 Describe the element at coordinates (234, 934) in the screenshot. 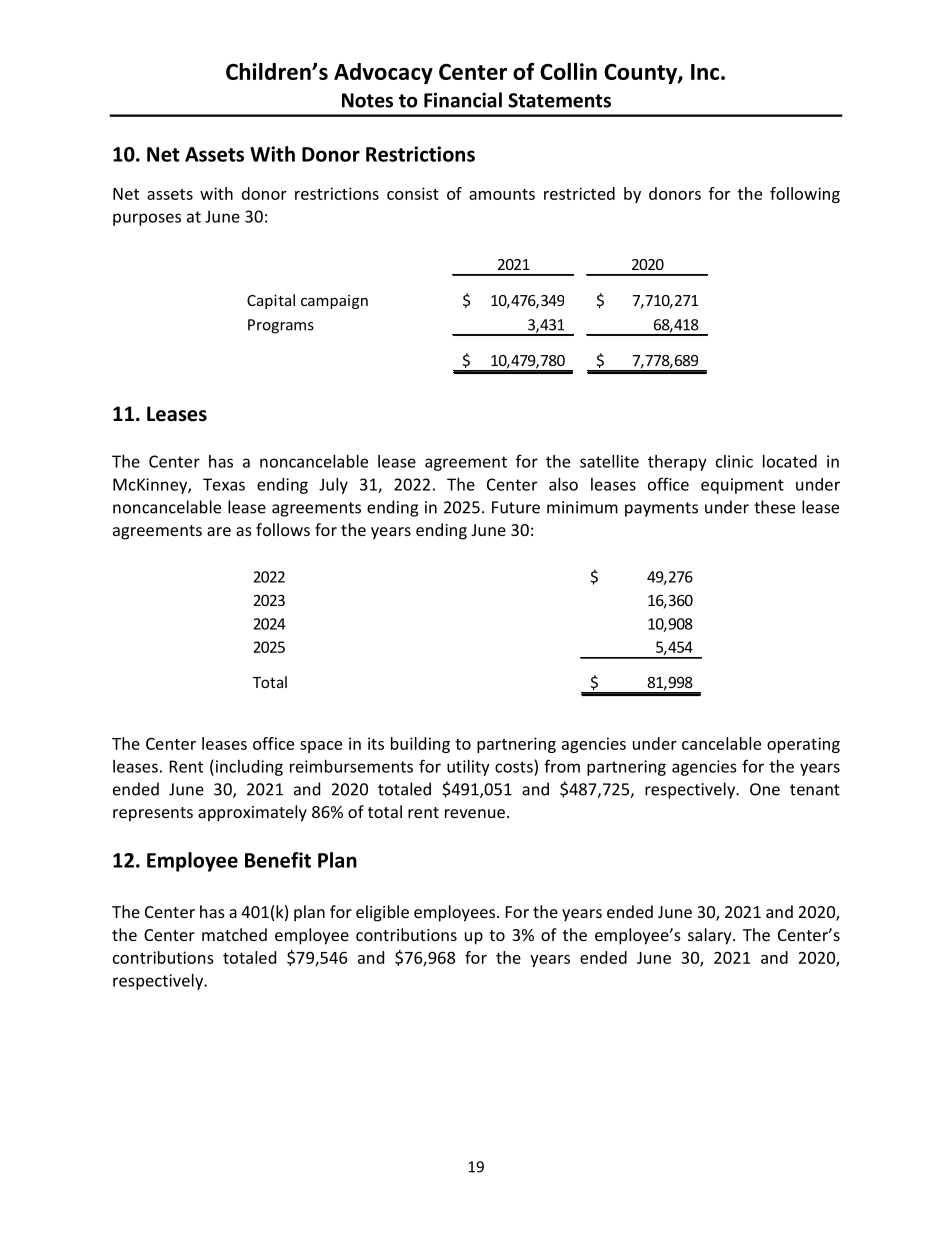

I see `matched` at that location.
